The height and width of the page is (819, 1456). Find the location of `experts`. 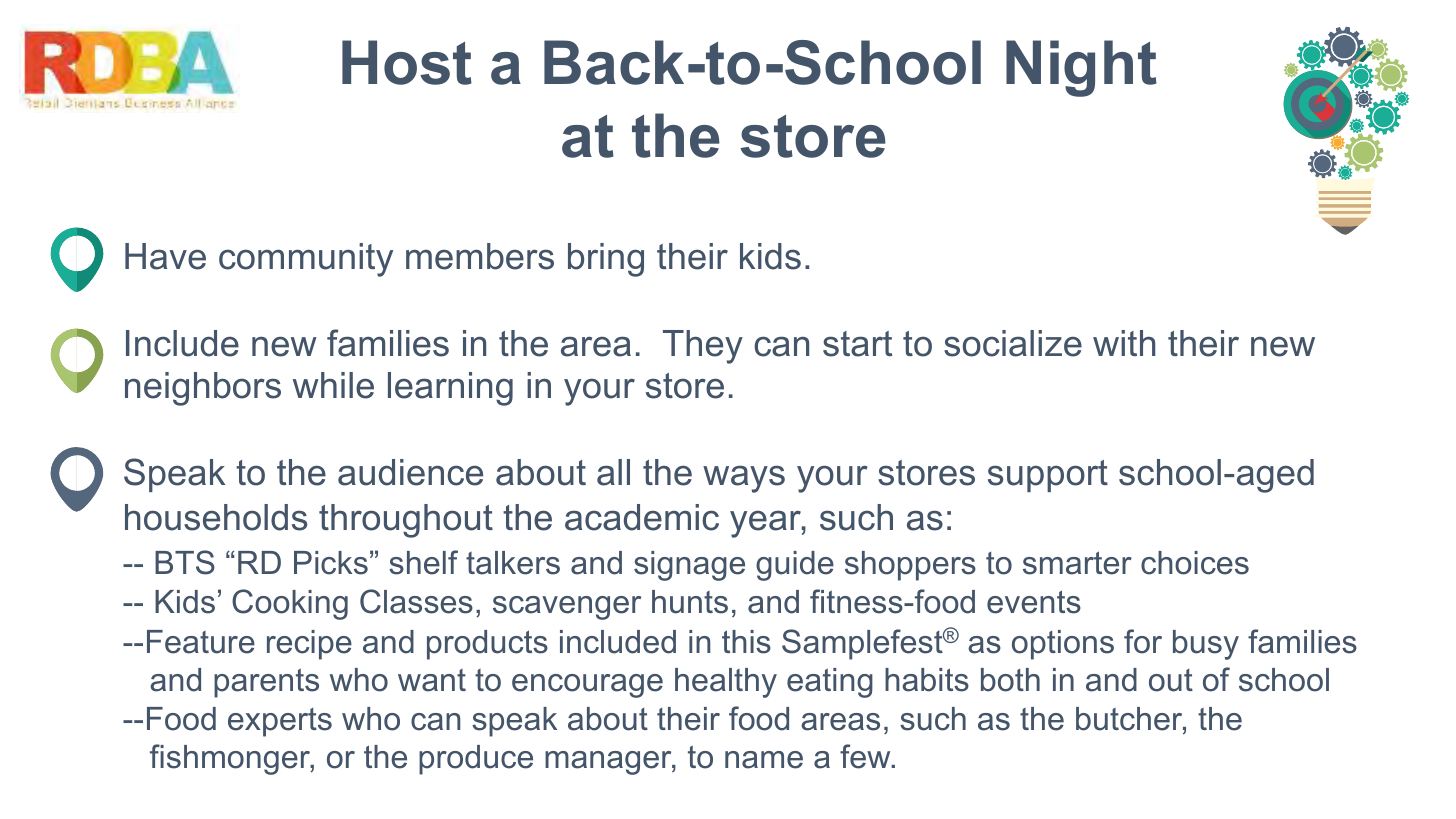

experts is located at coordinates (280, 722).
